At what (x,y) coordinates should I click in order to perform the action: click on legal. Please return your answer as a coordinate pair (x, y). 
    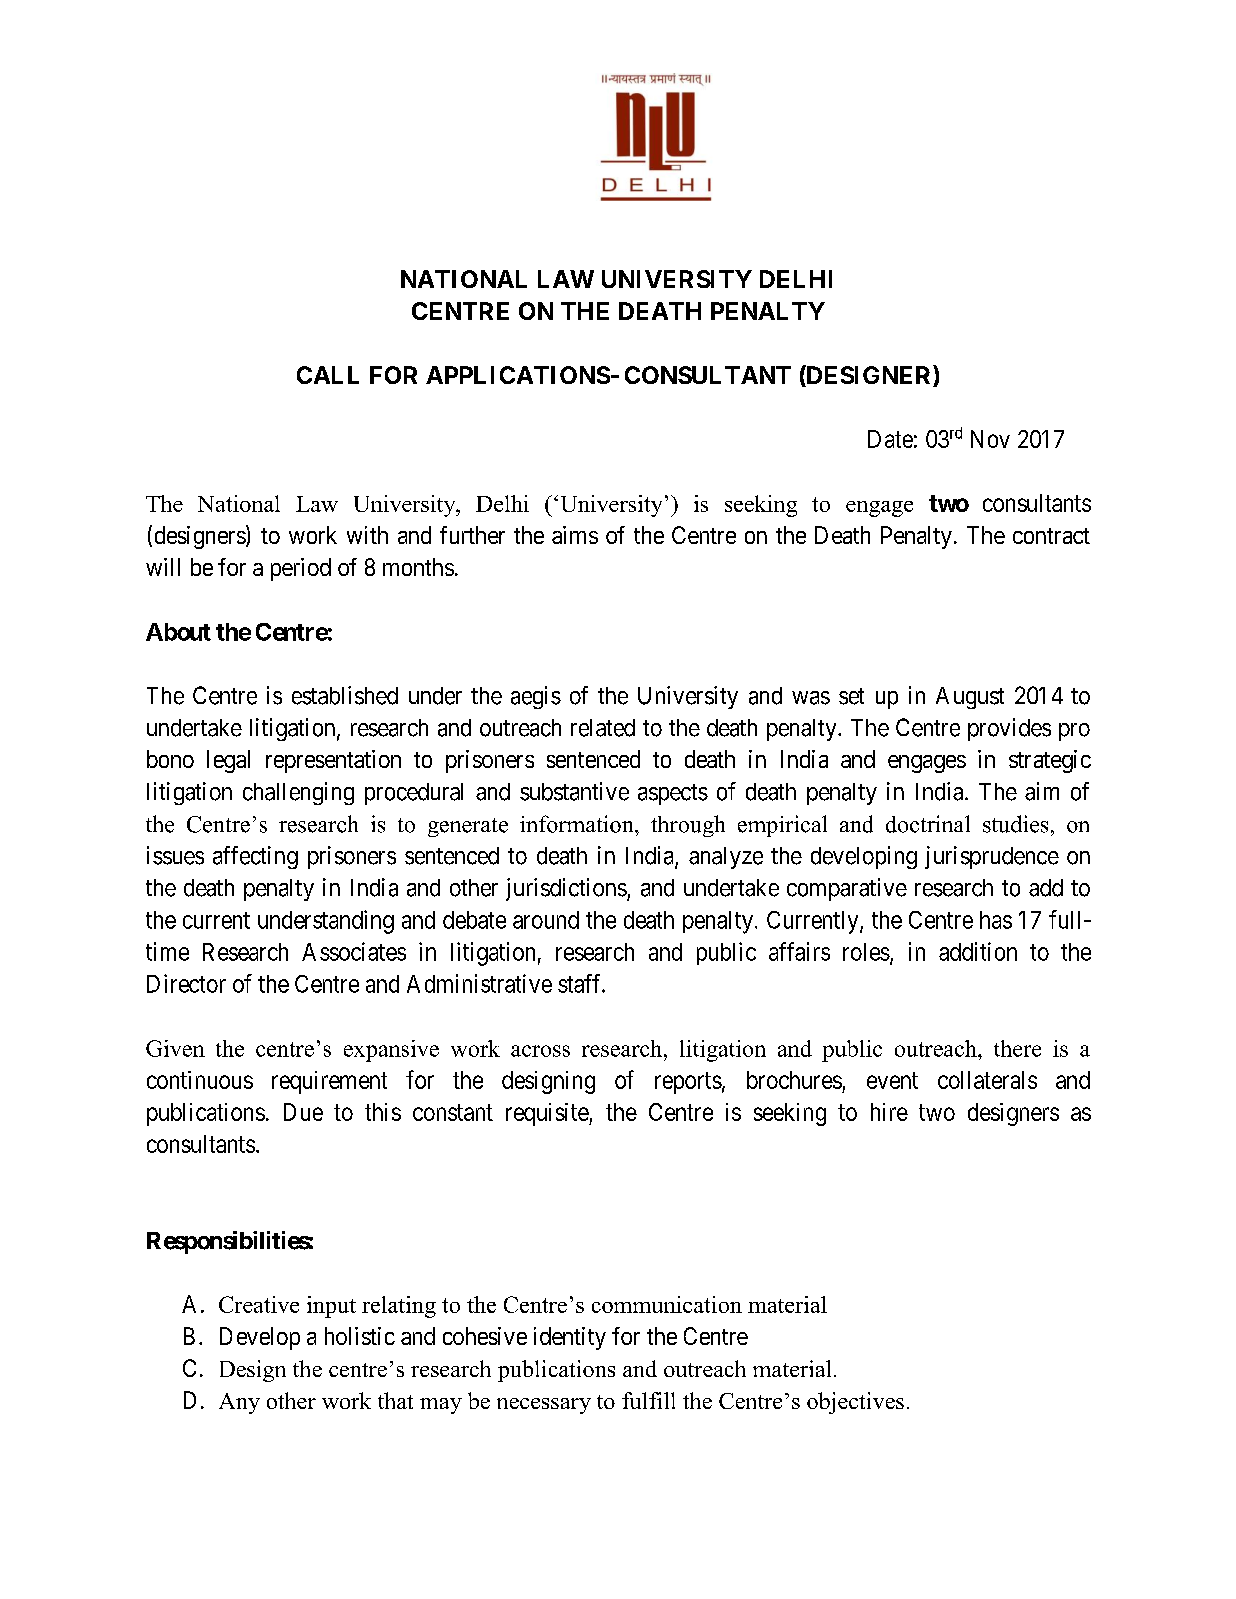
    Looking at the image, I should click on (228, 761).
